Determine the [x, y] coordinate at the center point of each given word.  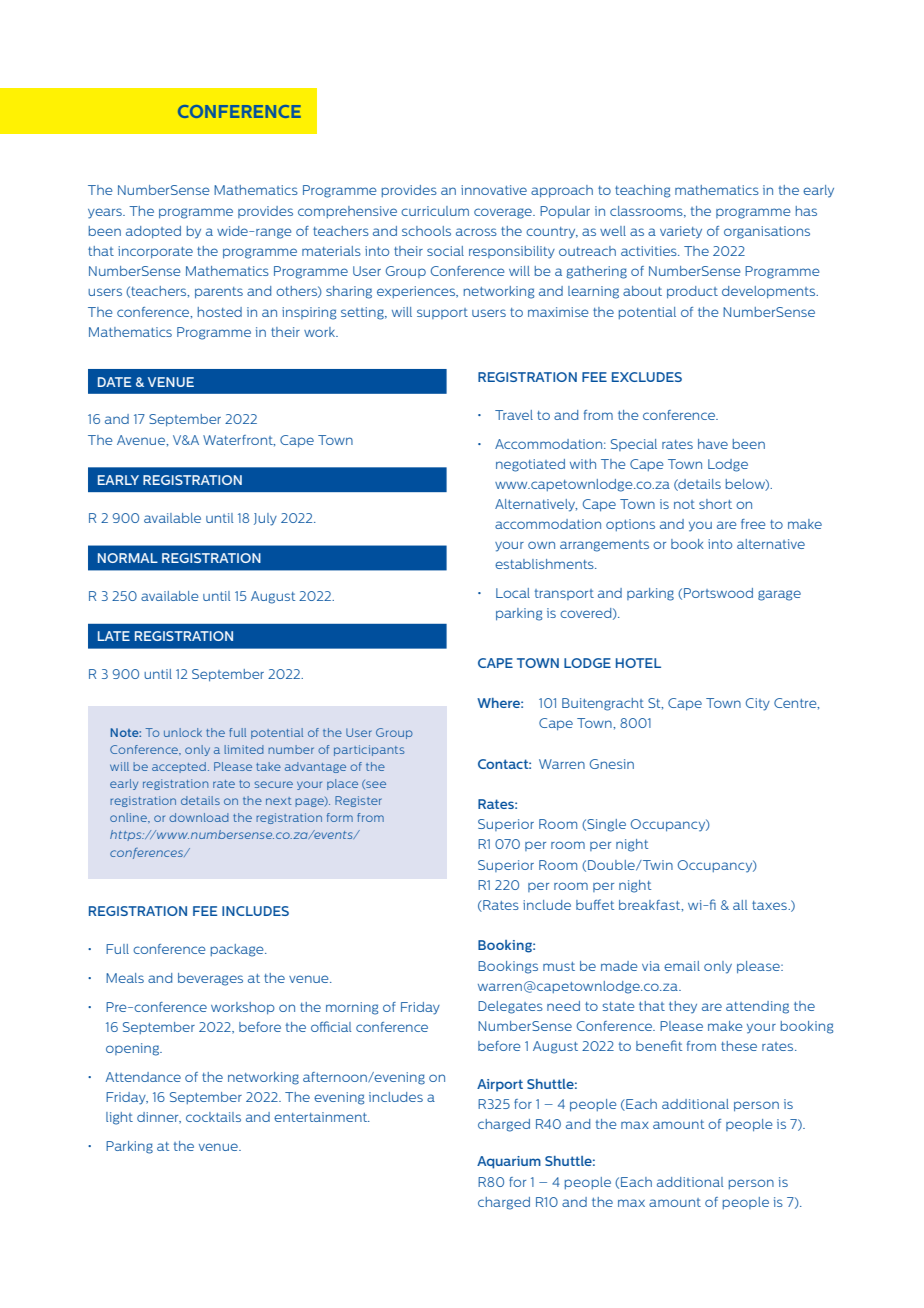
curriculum [435, 211]
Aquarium [509, 1162]
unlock [183, 732]
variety [681, 232]
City [758, 704]
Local [513, 593]
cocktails [213, 1117]
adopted [153, 232]
